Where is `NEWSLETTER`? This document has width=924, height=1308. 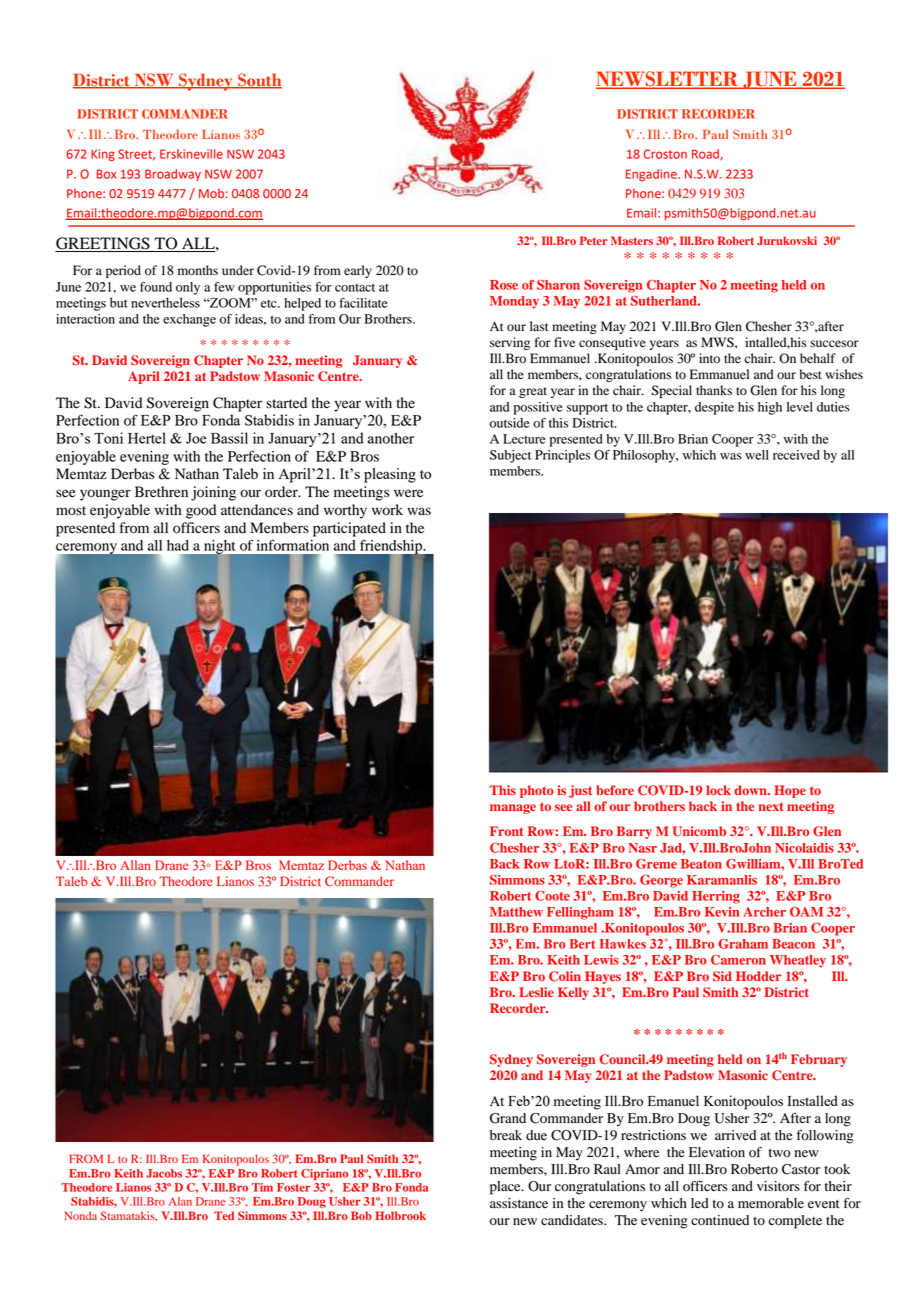
NEWSLETTER is located at coordinates (668, 80).
